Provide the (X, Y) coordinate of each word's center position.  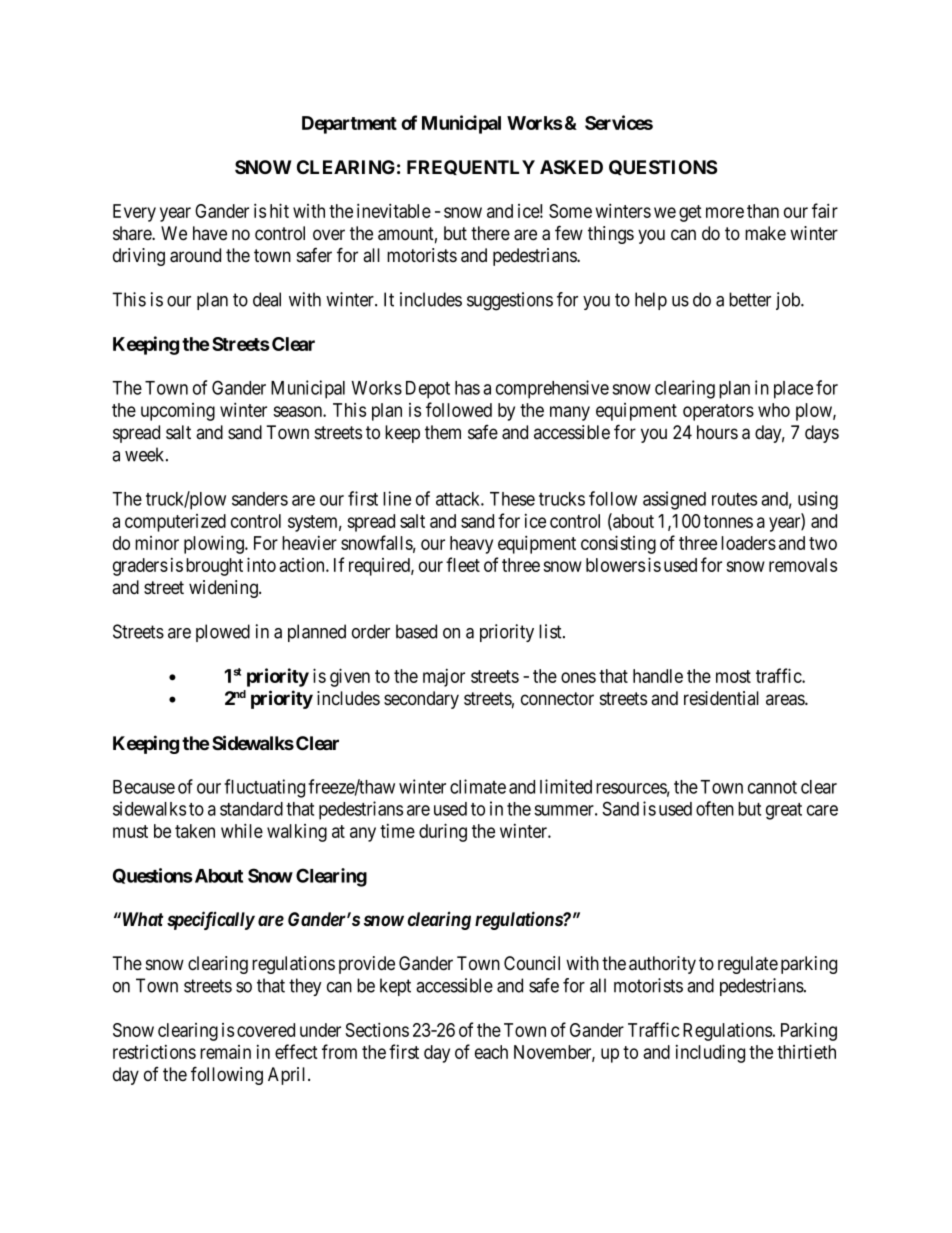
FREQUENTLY (471, 167)
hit (279, 210)
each (491, 1052)
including (710, 1053)
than (763, 211)
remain (225, 1052)
